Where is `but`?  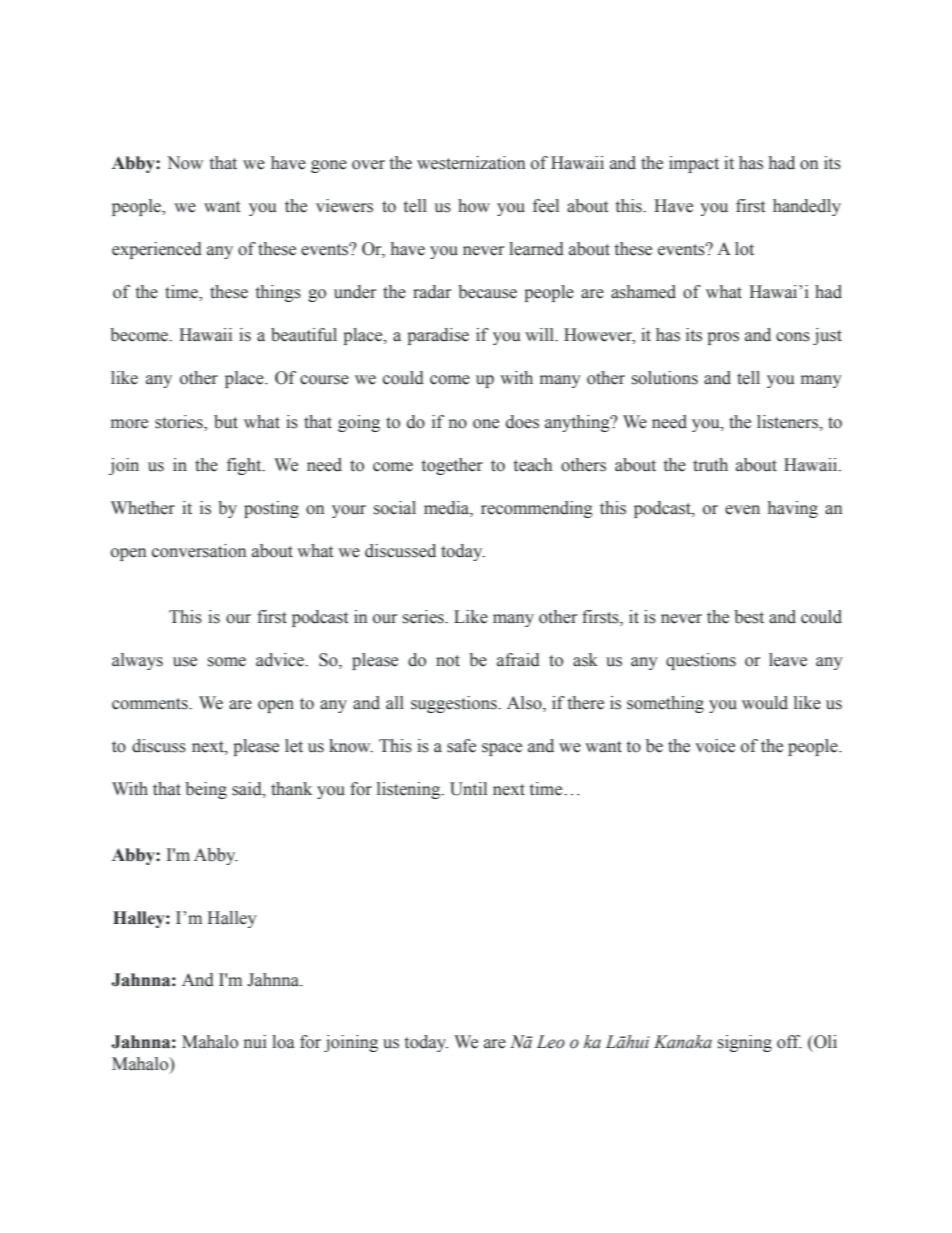 but is located at coordinates (226, 422).
